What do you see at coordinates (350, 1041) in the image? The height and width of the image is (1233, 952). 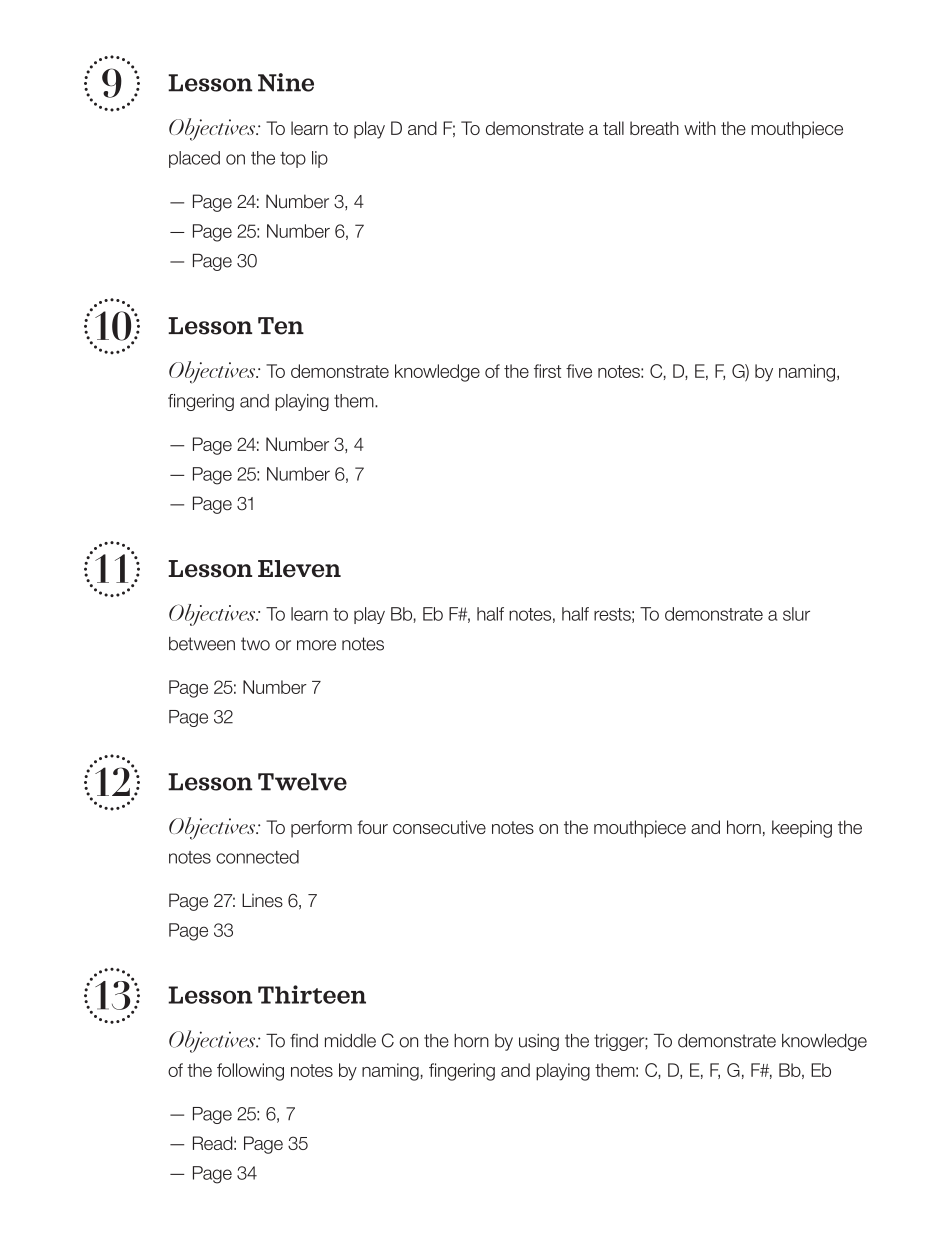 I see `middle` at bounding box center [350, 1041].
